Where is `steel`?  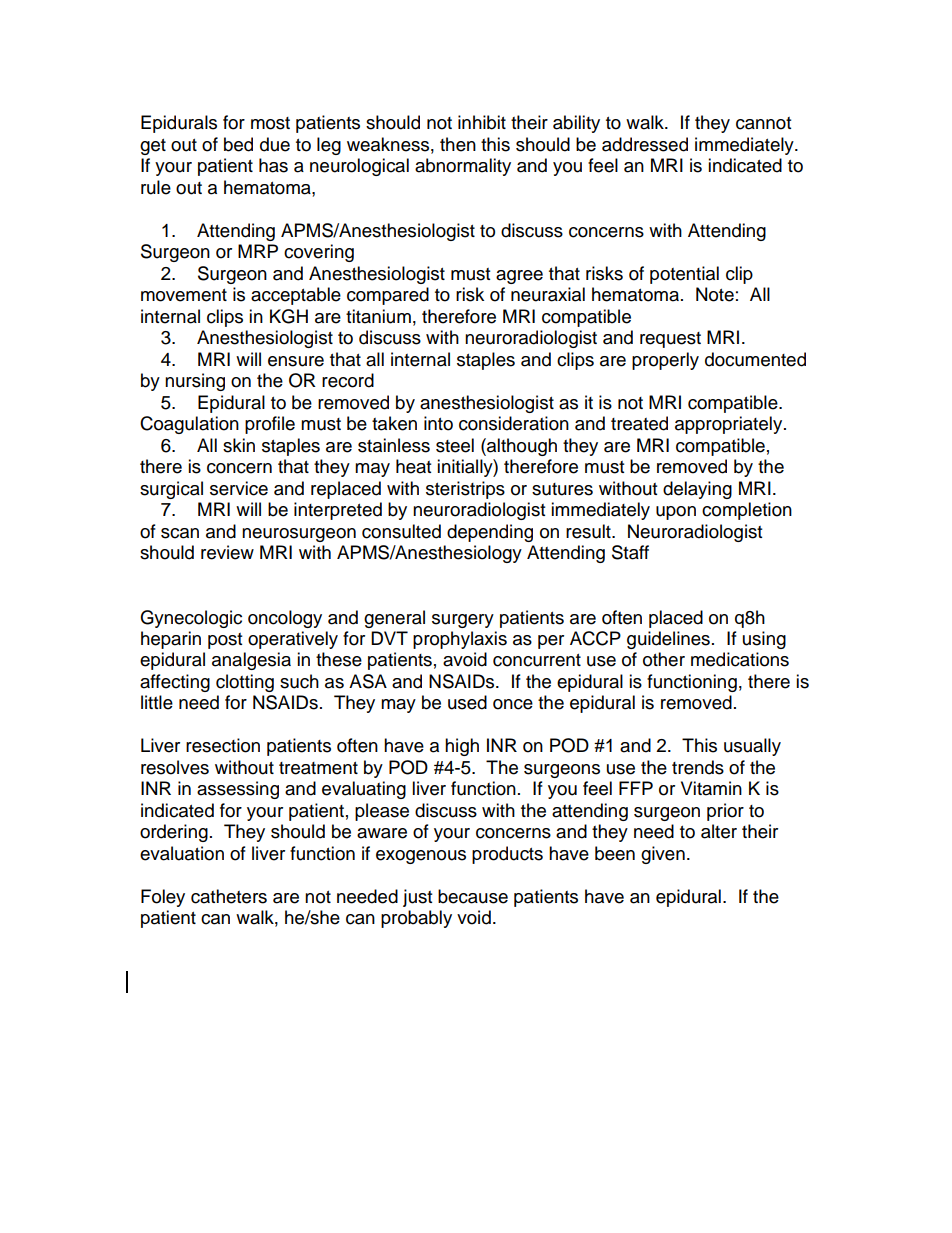
steel is located at coordinates (455, 445).
